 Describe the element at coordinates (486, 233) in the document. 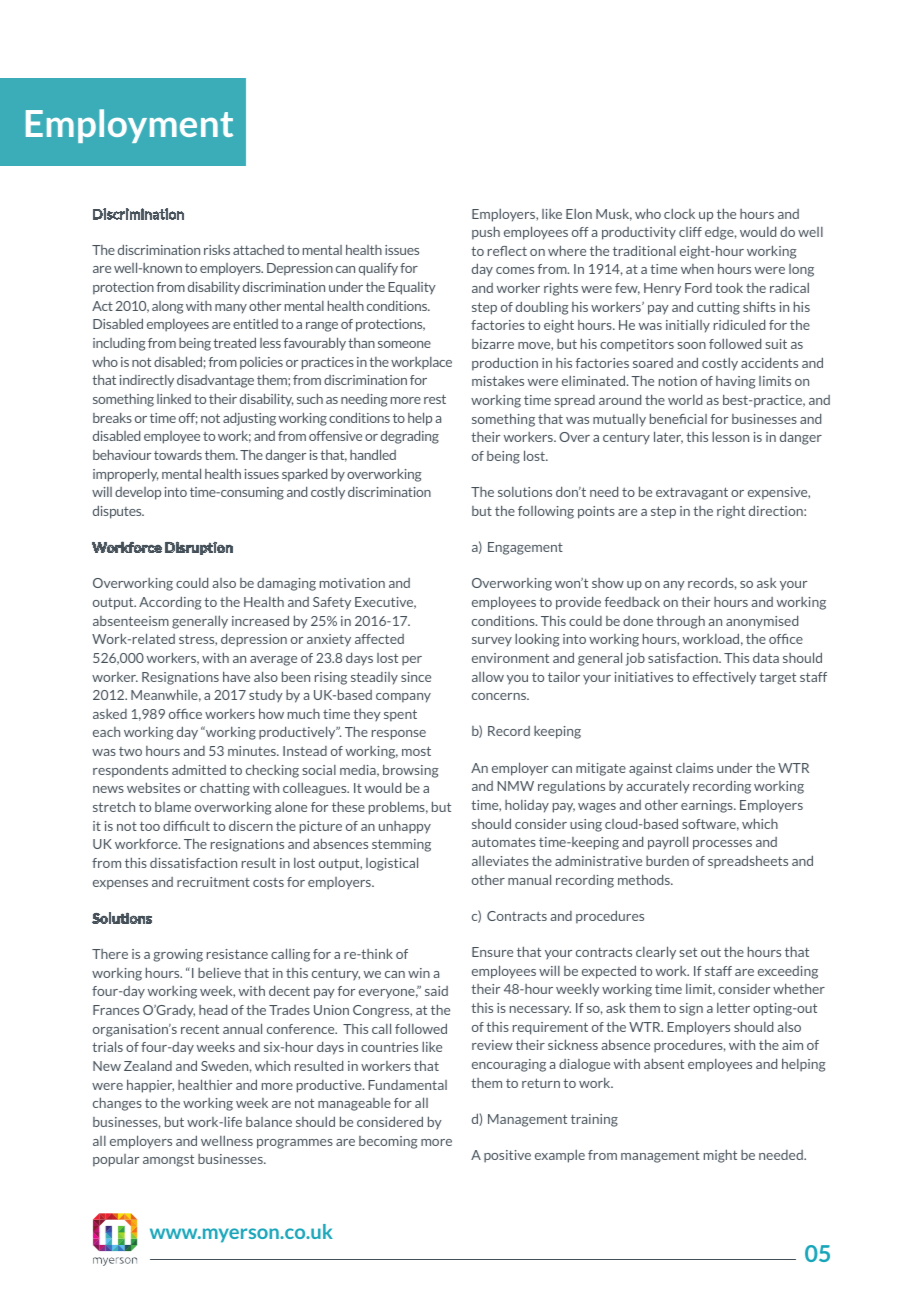

I see `push` at that location.
